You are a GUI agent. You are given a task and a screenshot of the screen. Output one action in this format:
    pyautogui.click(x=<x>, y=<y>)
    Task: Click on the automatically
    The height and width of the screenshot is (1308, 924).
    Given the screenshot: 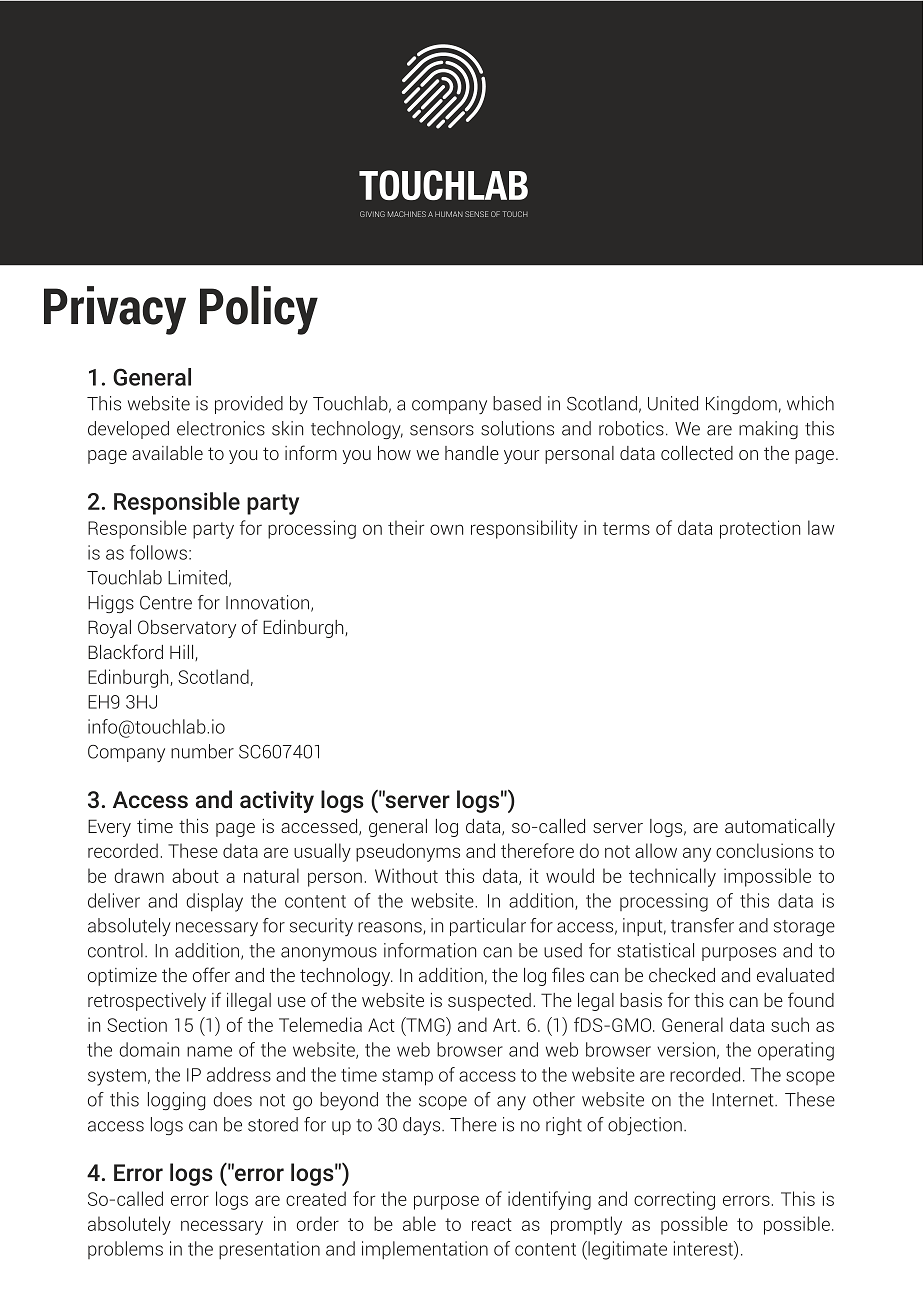 What is the action you would take?
    pyautogui.click(x=780, y=828)
